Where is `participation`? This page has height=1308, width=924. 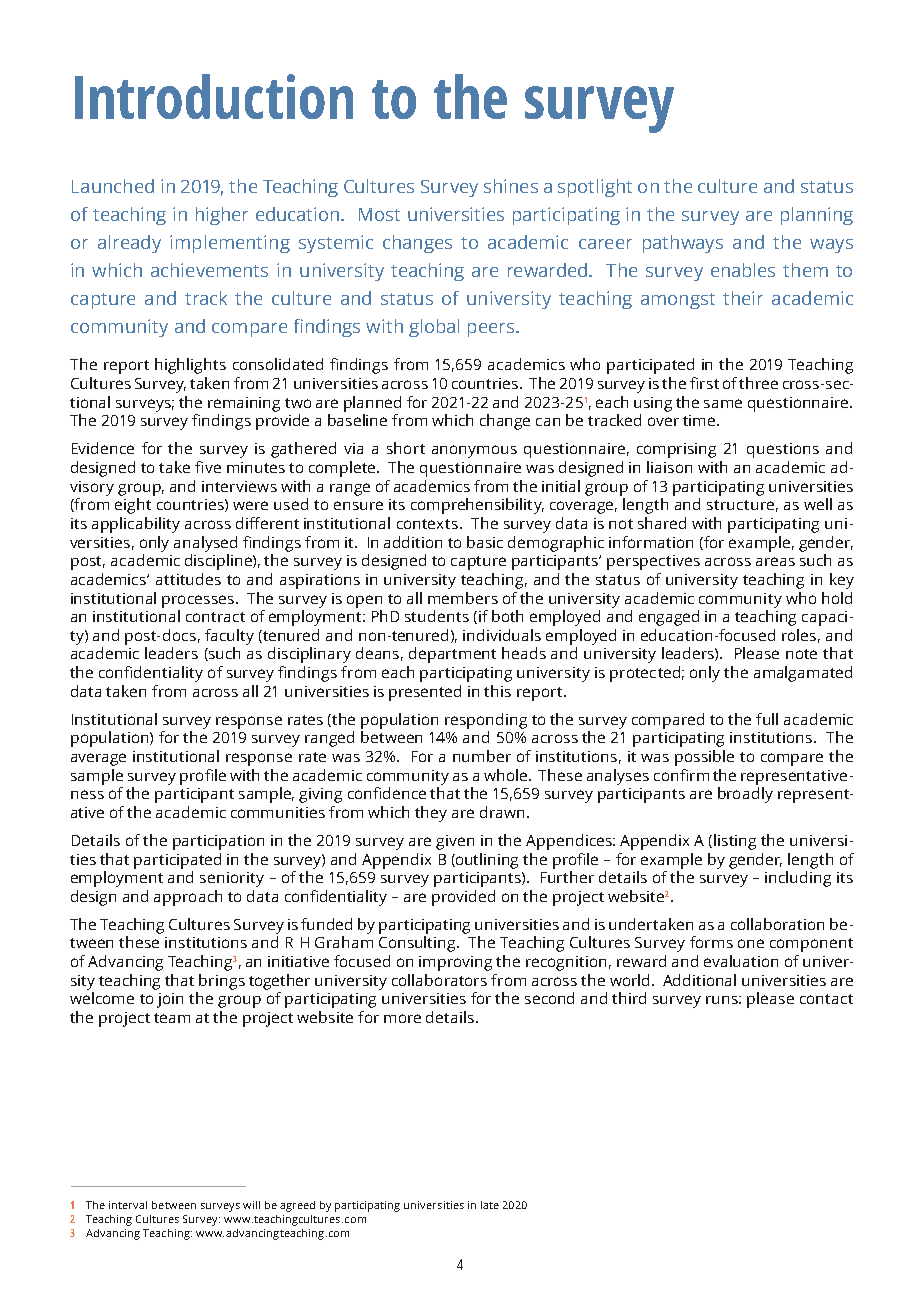
participation is located at coordinates (218, 842).
